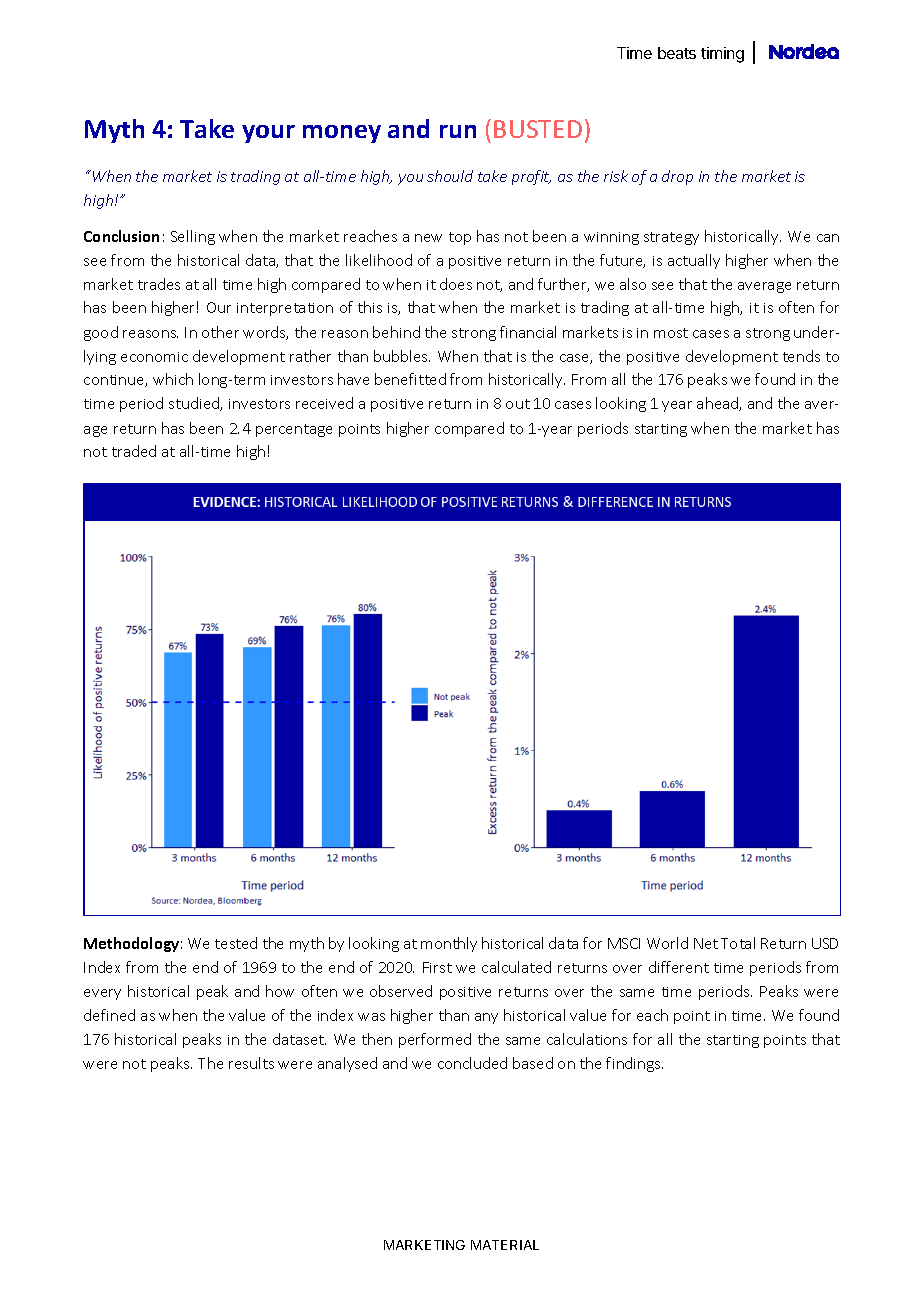 This page has height=1308, width=924. What do you see at coordinates (134, 451) in the page?
I see `traded` at bounding box center [134, 451].
